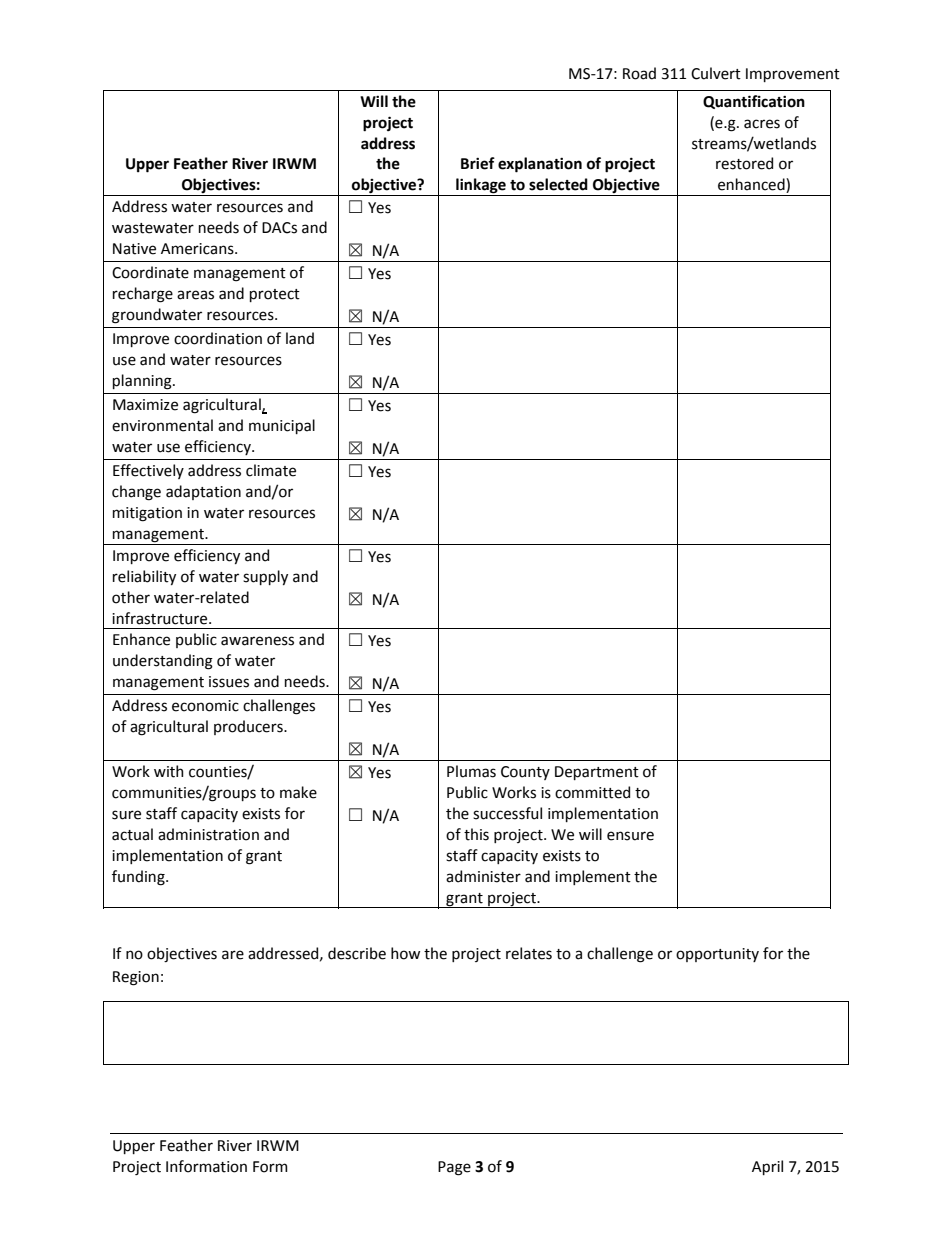 The image size is (952, 1233). Describe the element at coordinates (169, 771) in the screenshot. I see `with` at that location.
